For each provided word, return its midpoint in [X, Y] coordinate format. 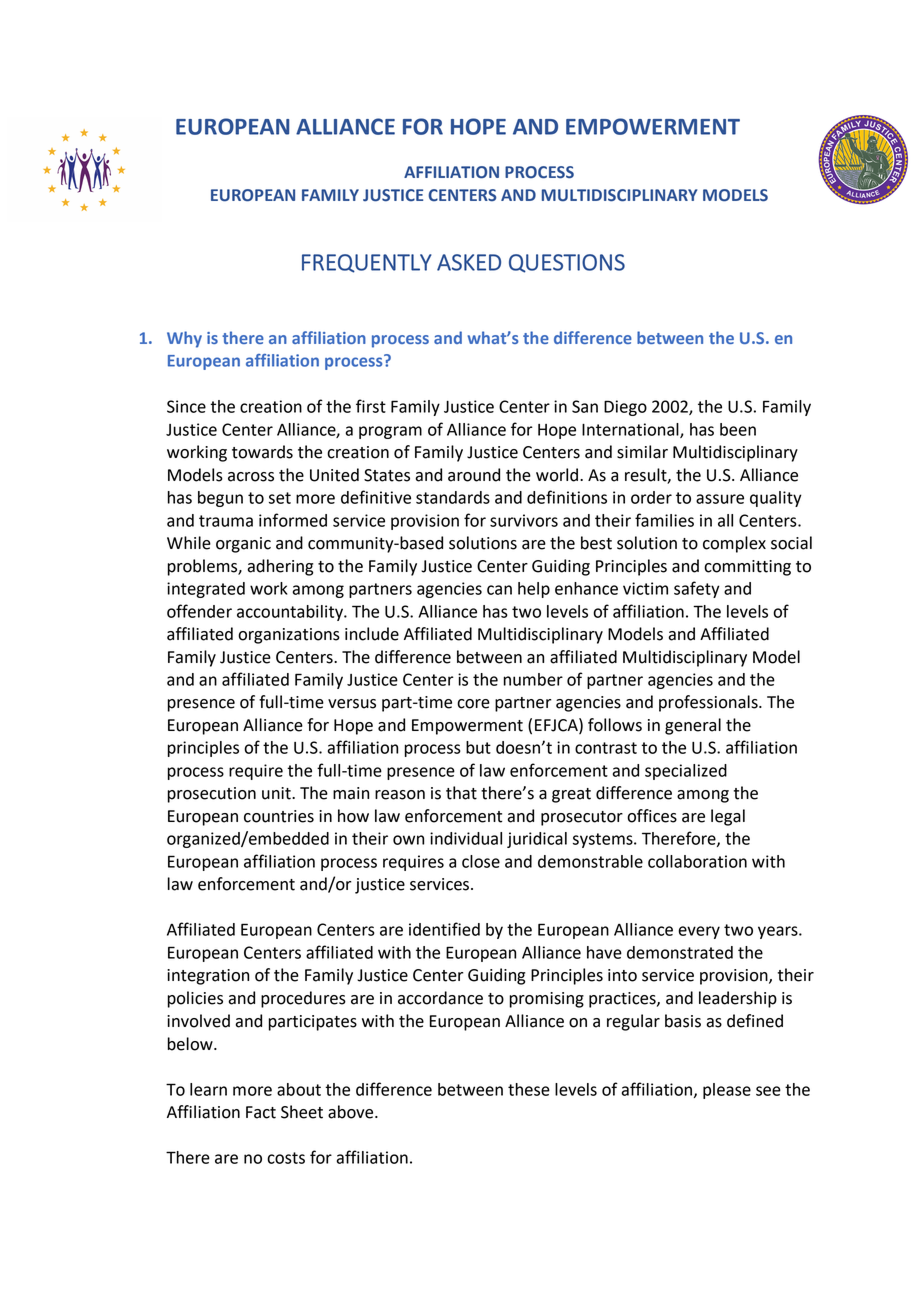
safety [697, 589]
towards [262, 452]
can [499, 590]
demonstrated [680, 952]
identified [444, 929]
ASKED [469, 262]
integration [208, 977]
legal [728, 817]
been [738, 429]
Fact [261, 1112]
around [474, 475]
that [461, 793]
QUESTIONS [567, 263]
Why [184, 339]
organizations [289, 636]
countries [279, 816]
